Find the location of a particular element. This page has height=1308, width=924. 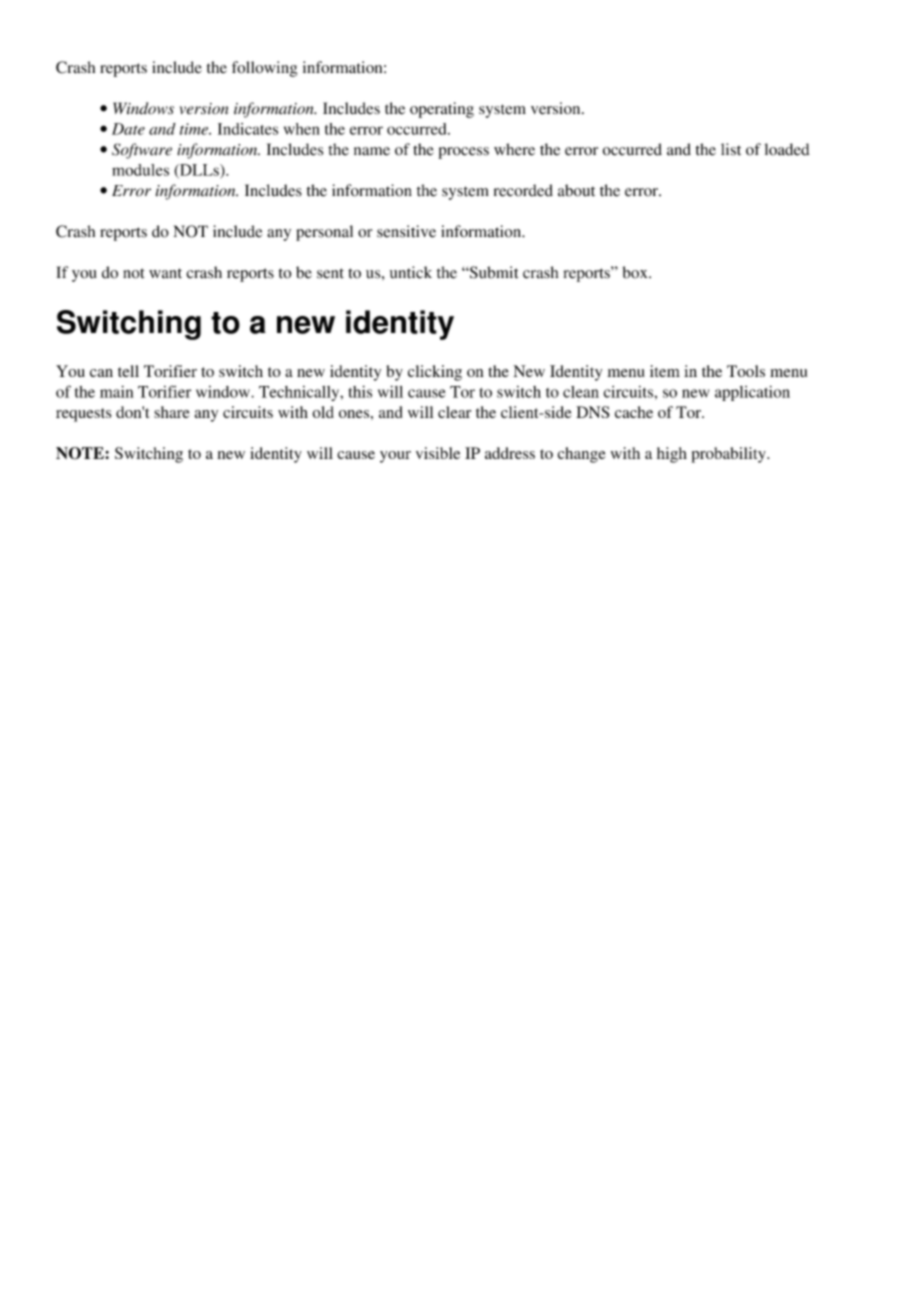

following is located at coordinates (264, 69).
